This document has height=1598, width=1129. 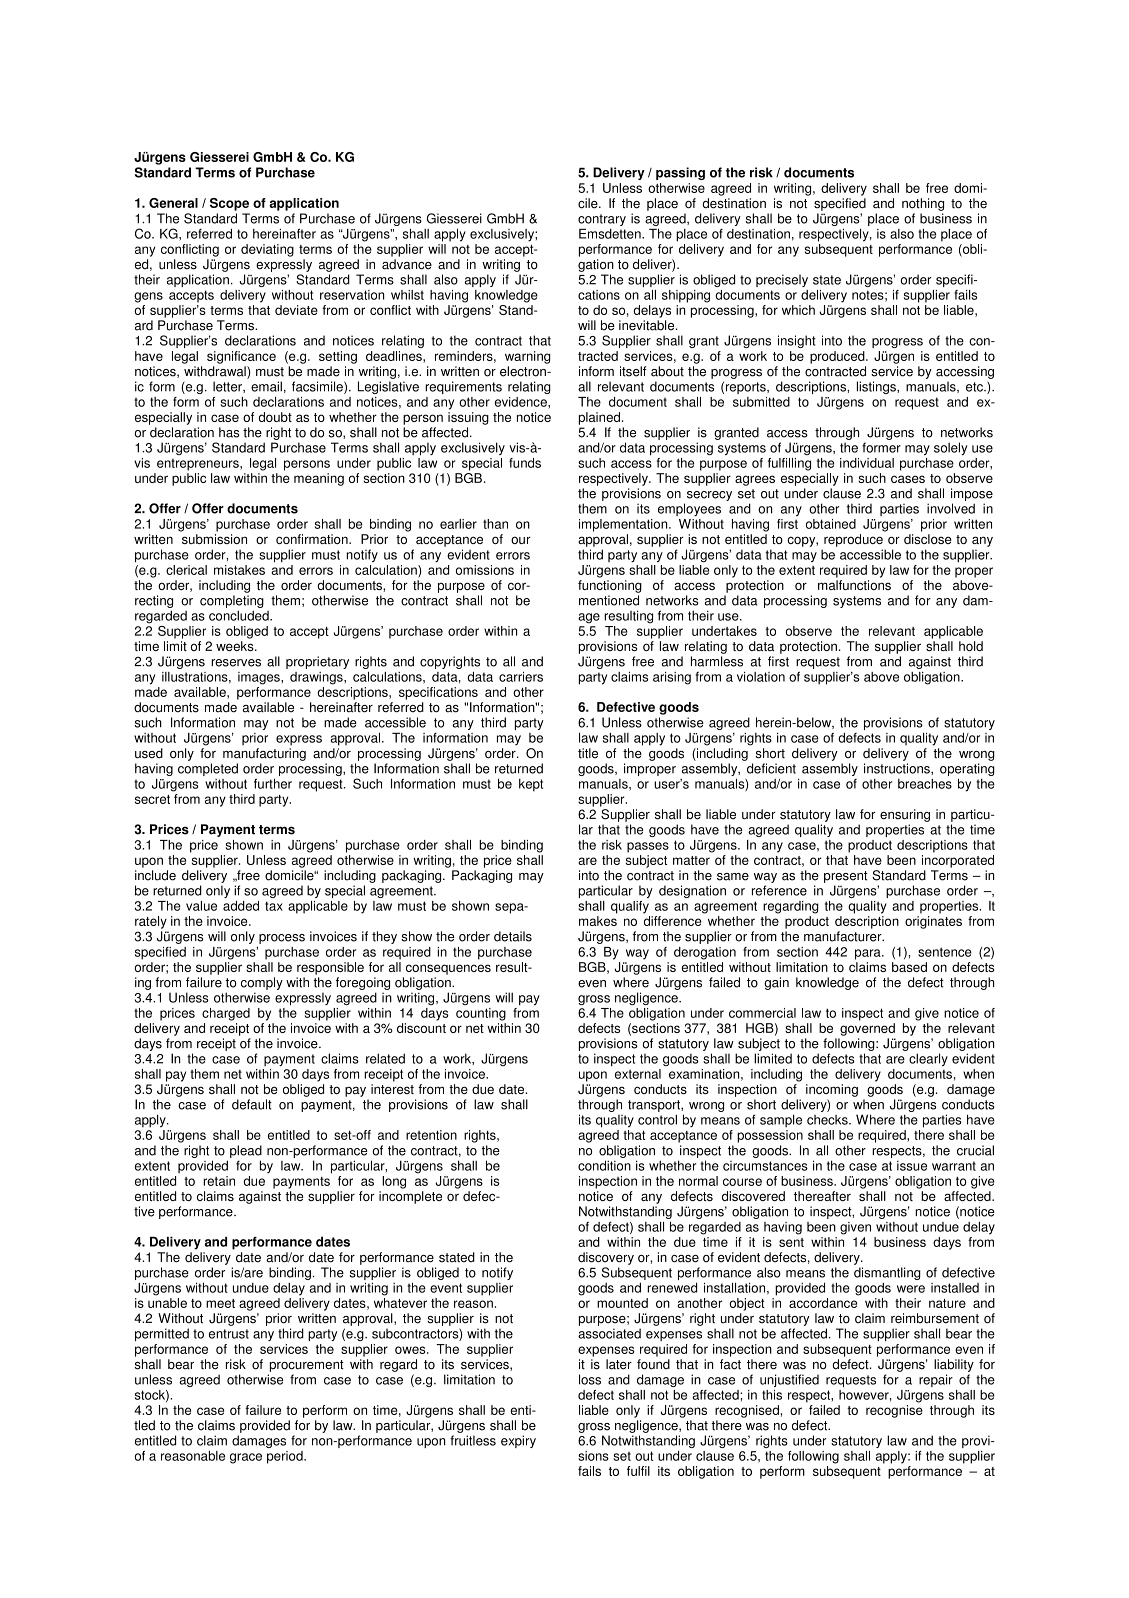 What do you see at coordinates (610, 586) in the document?
I see `functioning` at bounding box center [610, 586].
